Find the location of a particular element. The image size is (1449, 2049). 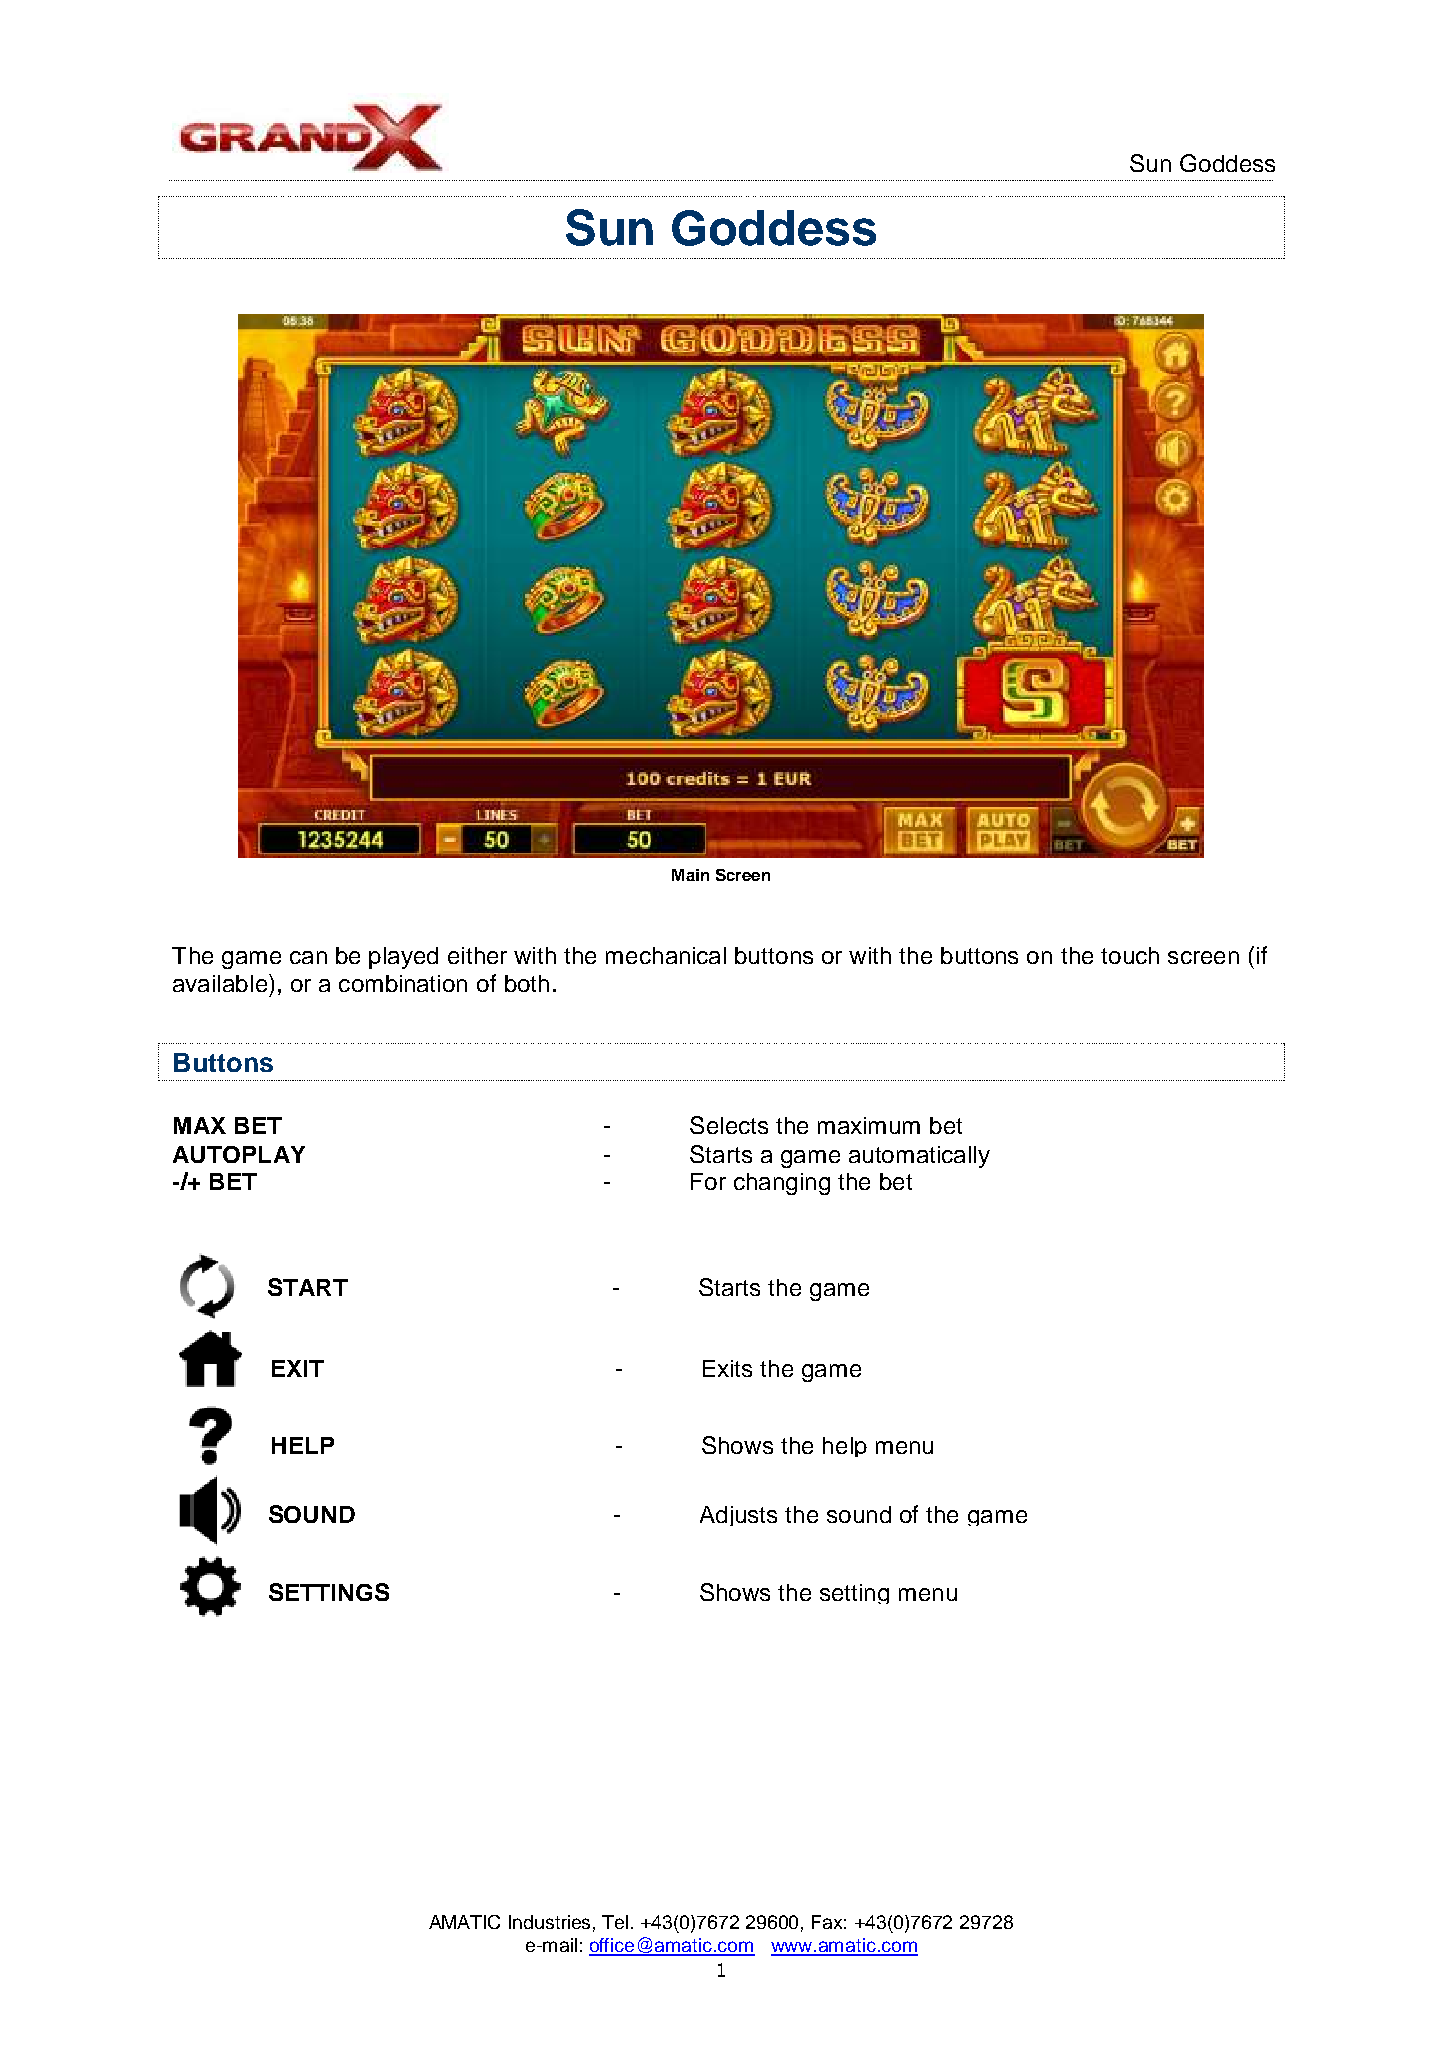

maximum is located at coordinates (869, 1125).
